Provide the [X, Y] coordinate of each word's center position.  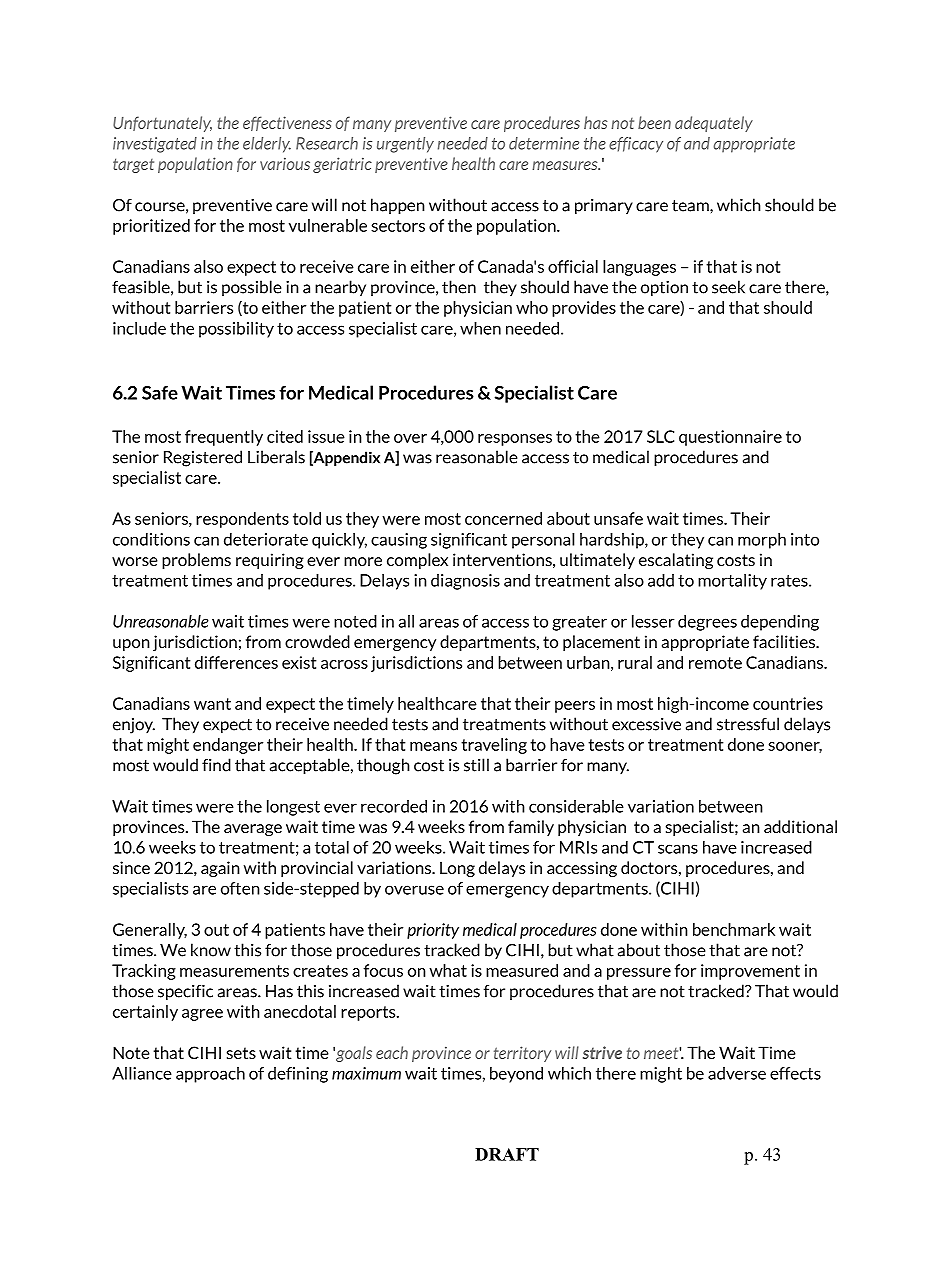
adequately [714, 124]
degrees [707, 623]
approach [210, 1075]
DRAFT [507, 1154]
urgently [405, 145]
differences [236, 662]
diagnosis [465, 582]
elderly [267, 145]
